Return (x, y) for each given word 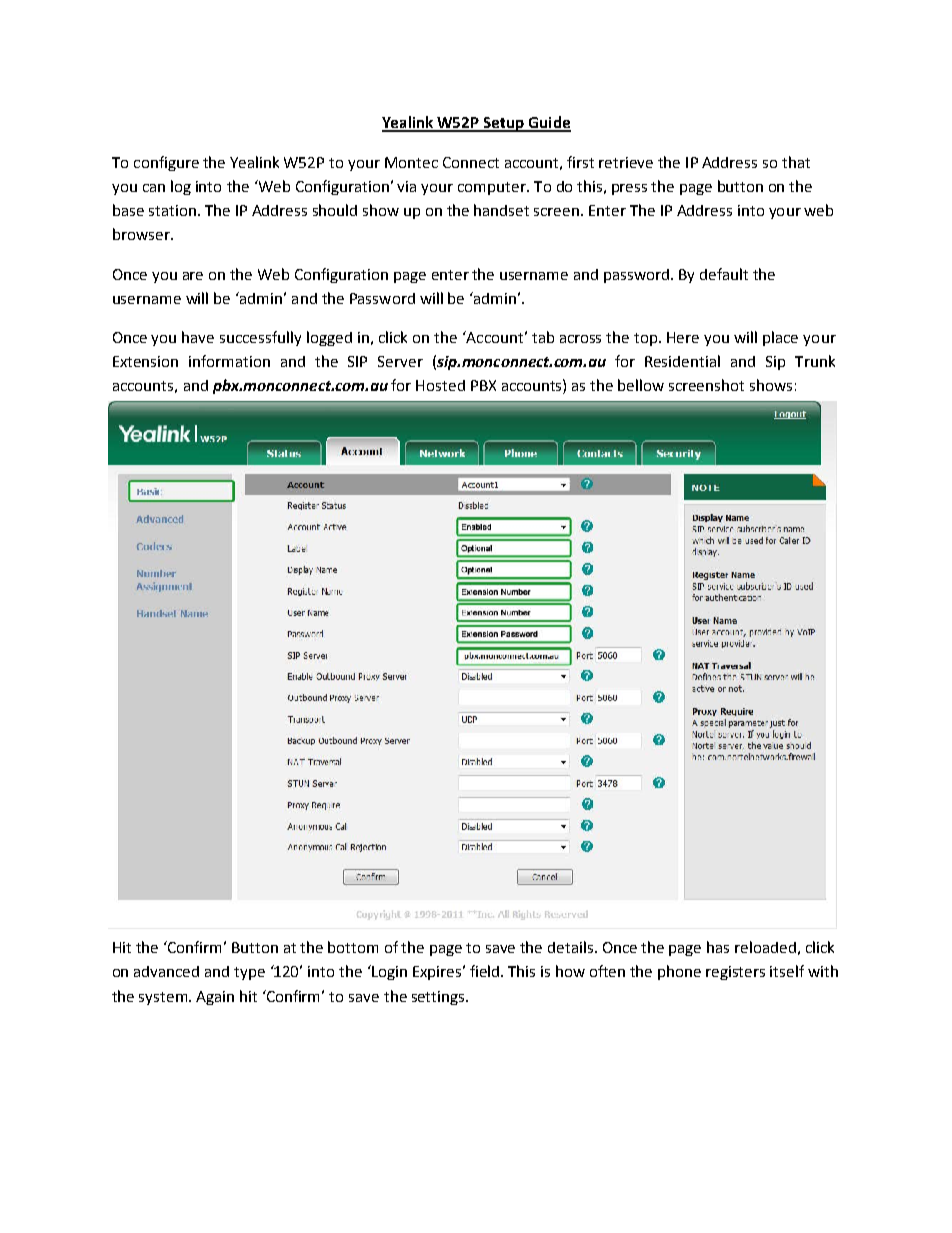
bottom (353, 947)
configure (166, 163)
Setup (504, 124)
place (780, 338)
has (718, 947)
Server (400, 361)
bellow (641, 385)
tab (543, 337)
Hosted (440, 385)
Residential (682, 361)
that (796, 162)
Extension (145, 361)
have (198, 337)
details (572, 947)
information (229, 361)
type (249, 973)
